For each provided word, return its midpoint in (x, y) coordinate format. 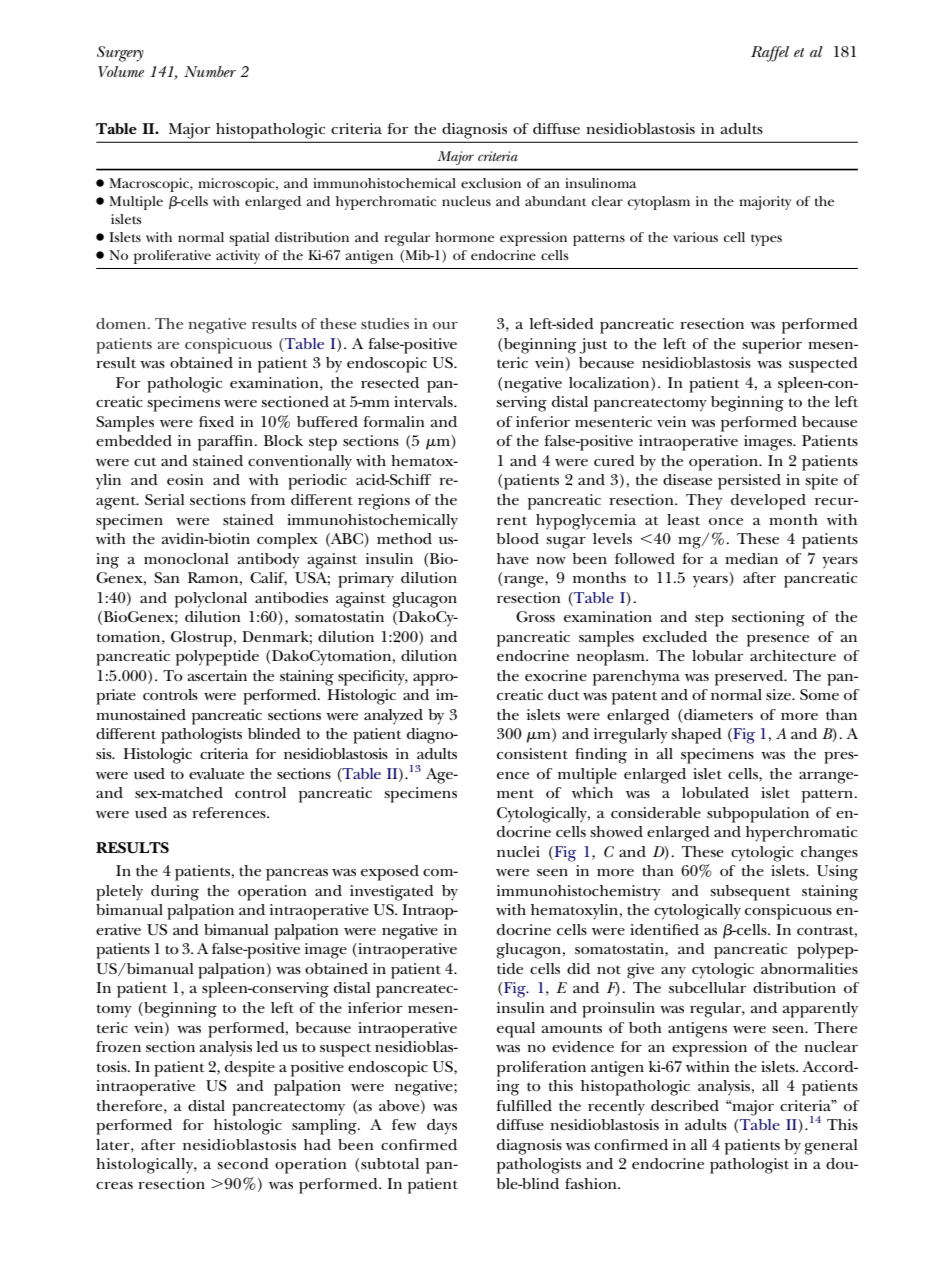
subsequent (750, 893)
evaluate (216, 773)
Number (210, 71)
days (442, 1127)
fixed (216, 421)
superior (772, 346)
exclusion (491, 183)
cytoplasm (659, 203)
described (685, 1105)
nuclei (518, 851)
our (445, 325)
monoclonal (186, 558)
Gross (535, 616)
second (243, 1163)
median (751, 558)
